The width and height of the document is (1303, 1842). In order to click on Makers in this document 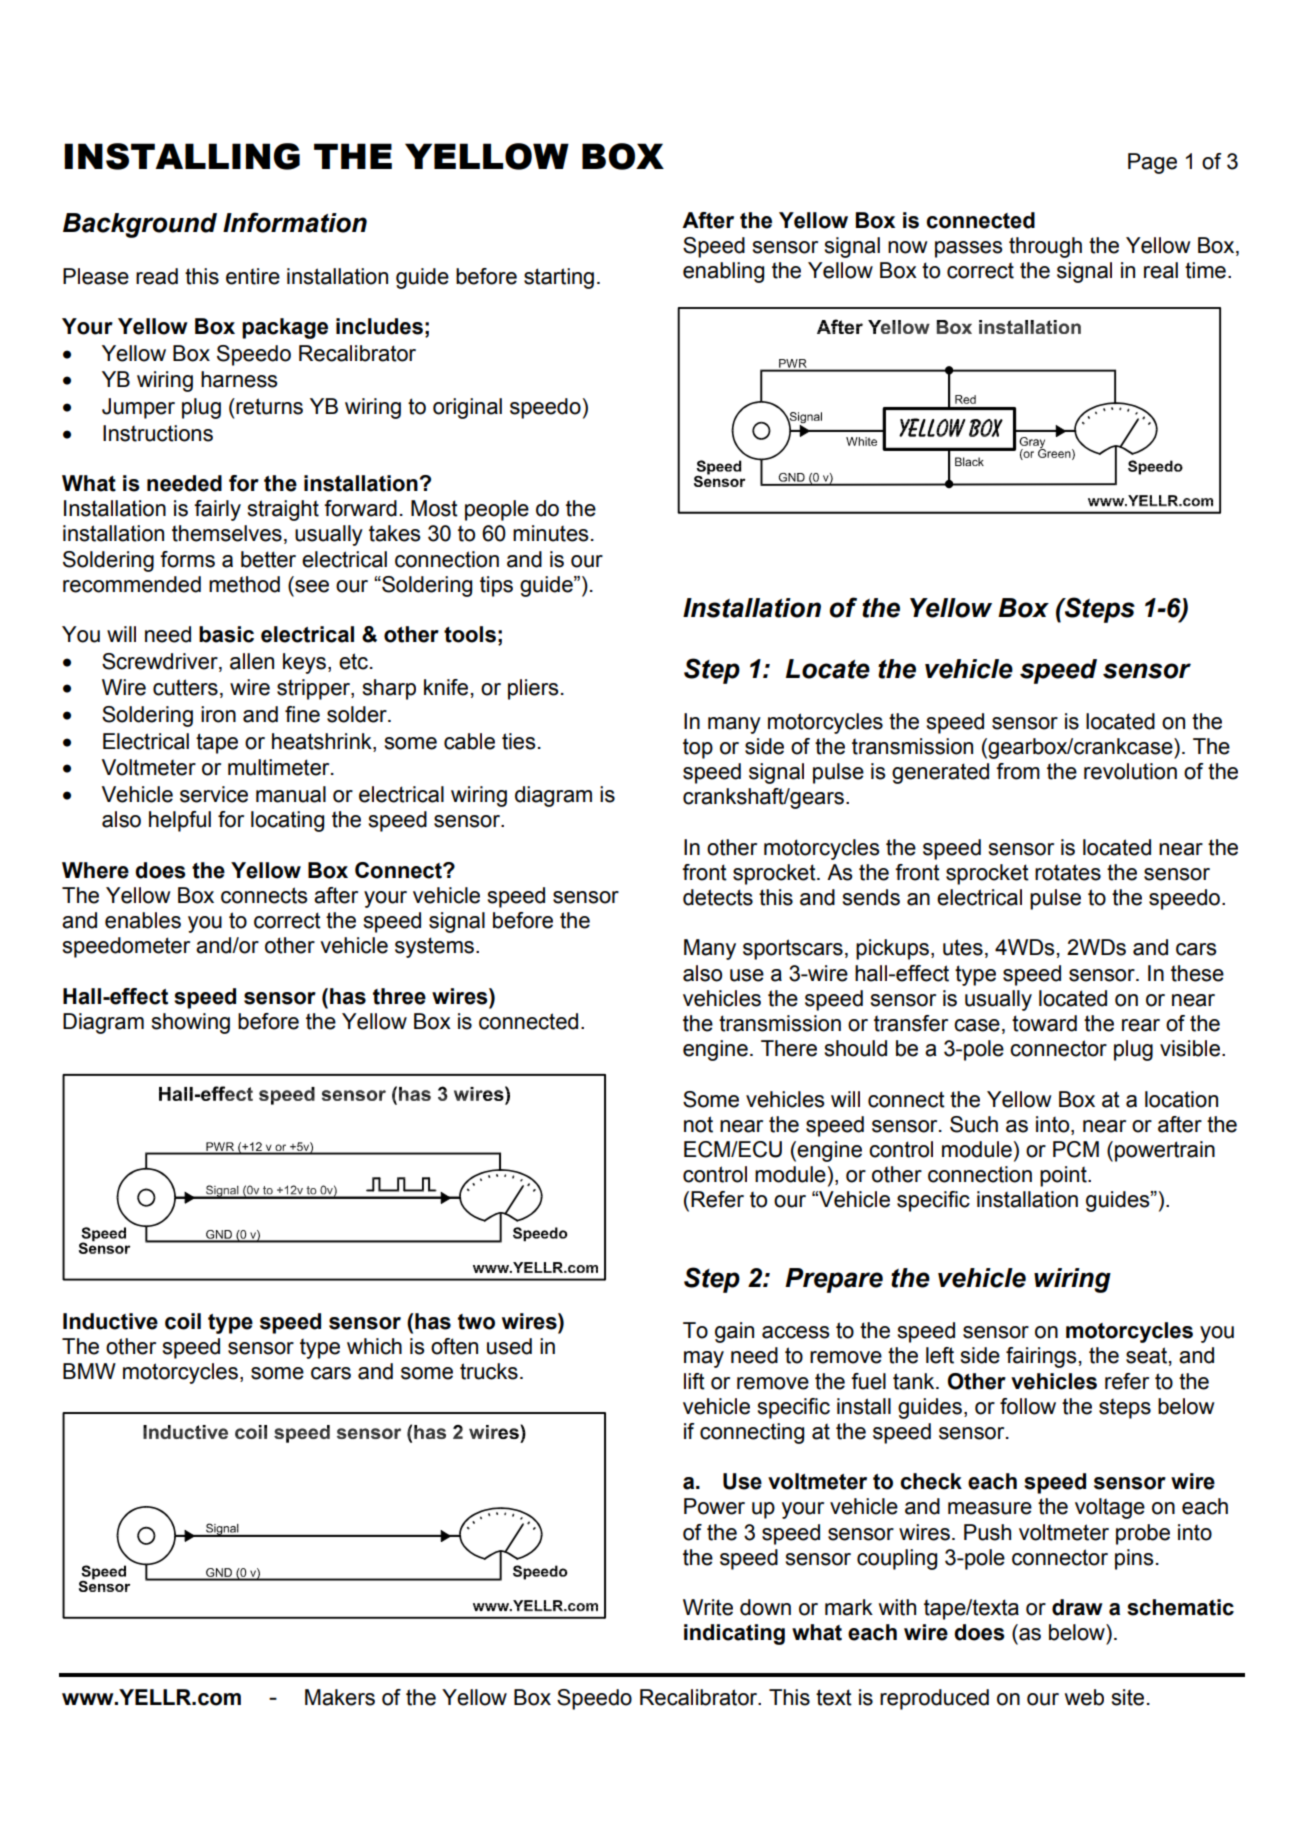, I will do `click(340, 1697)`.
